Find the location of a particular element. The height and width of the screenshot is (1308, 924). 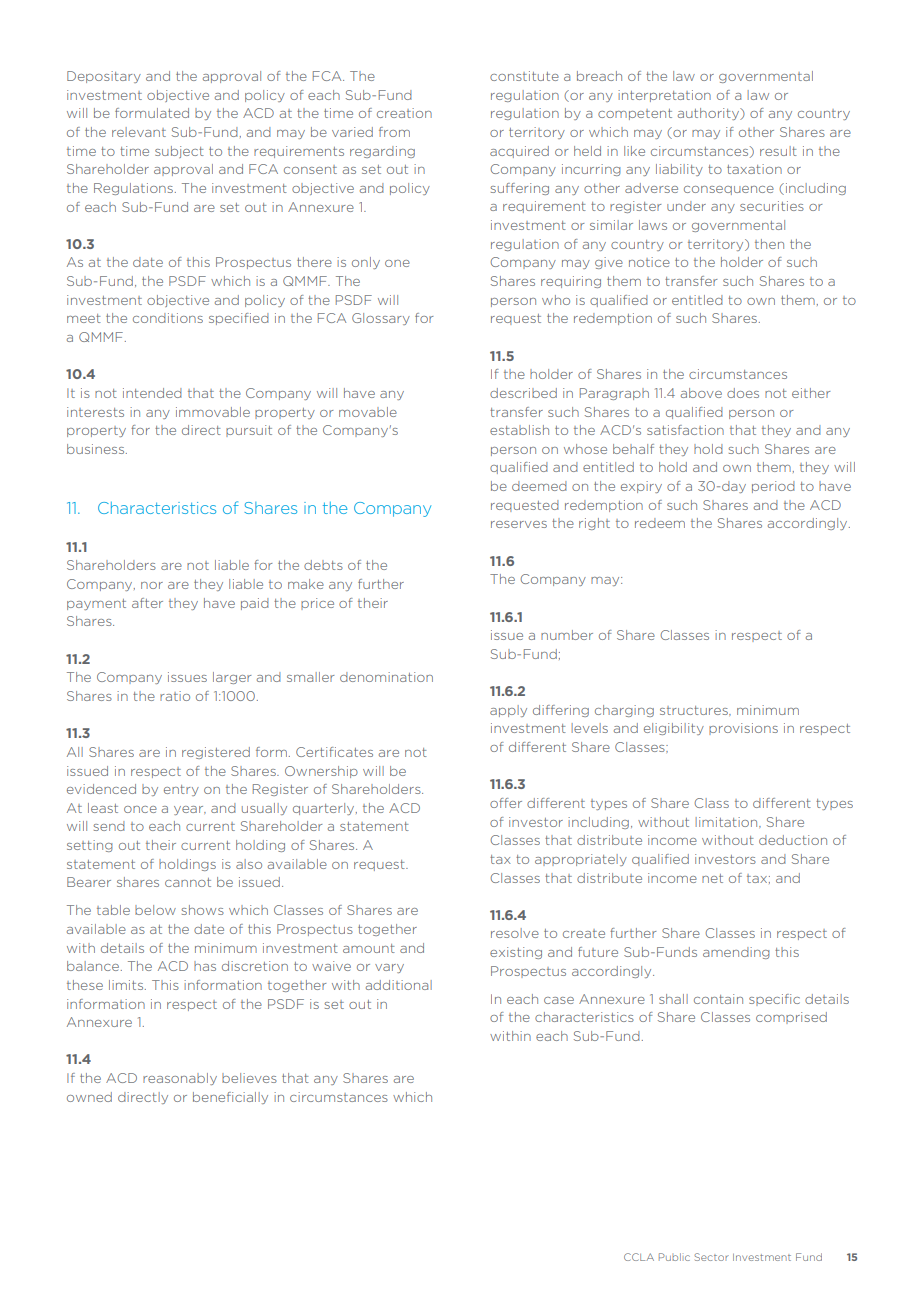

structures is located at coordinates (695, 711).
